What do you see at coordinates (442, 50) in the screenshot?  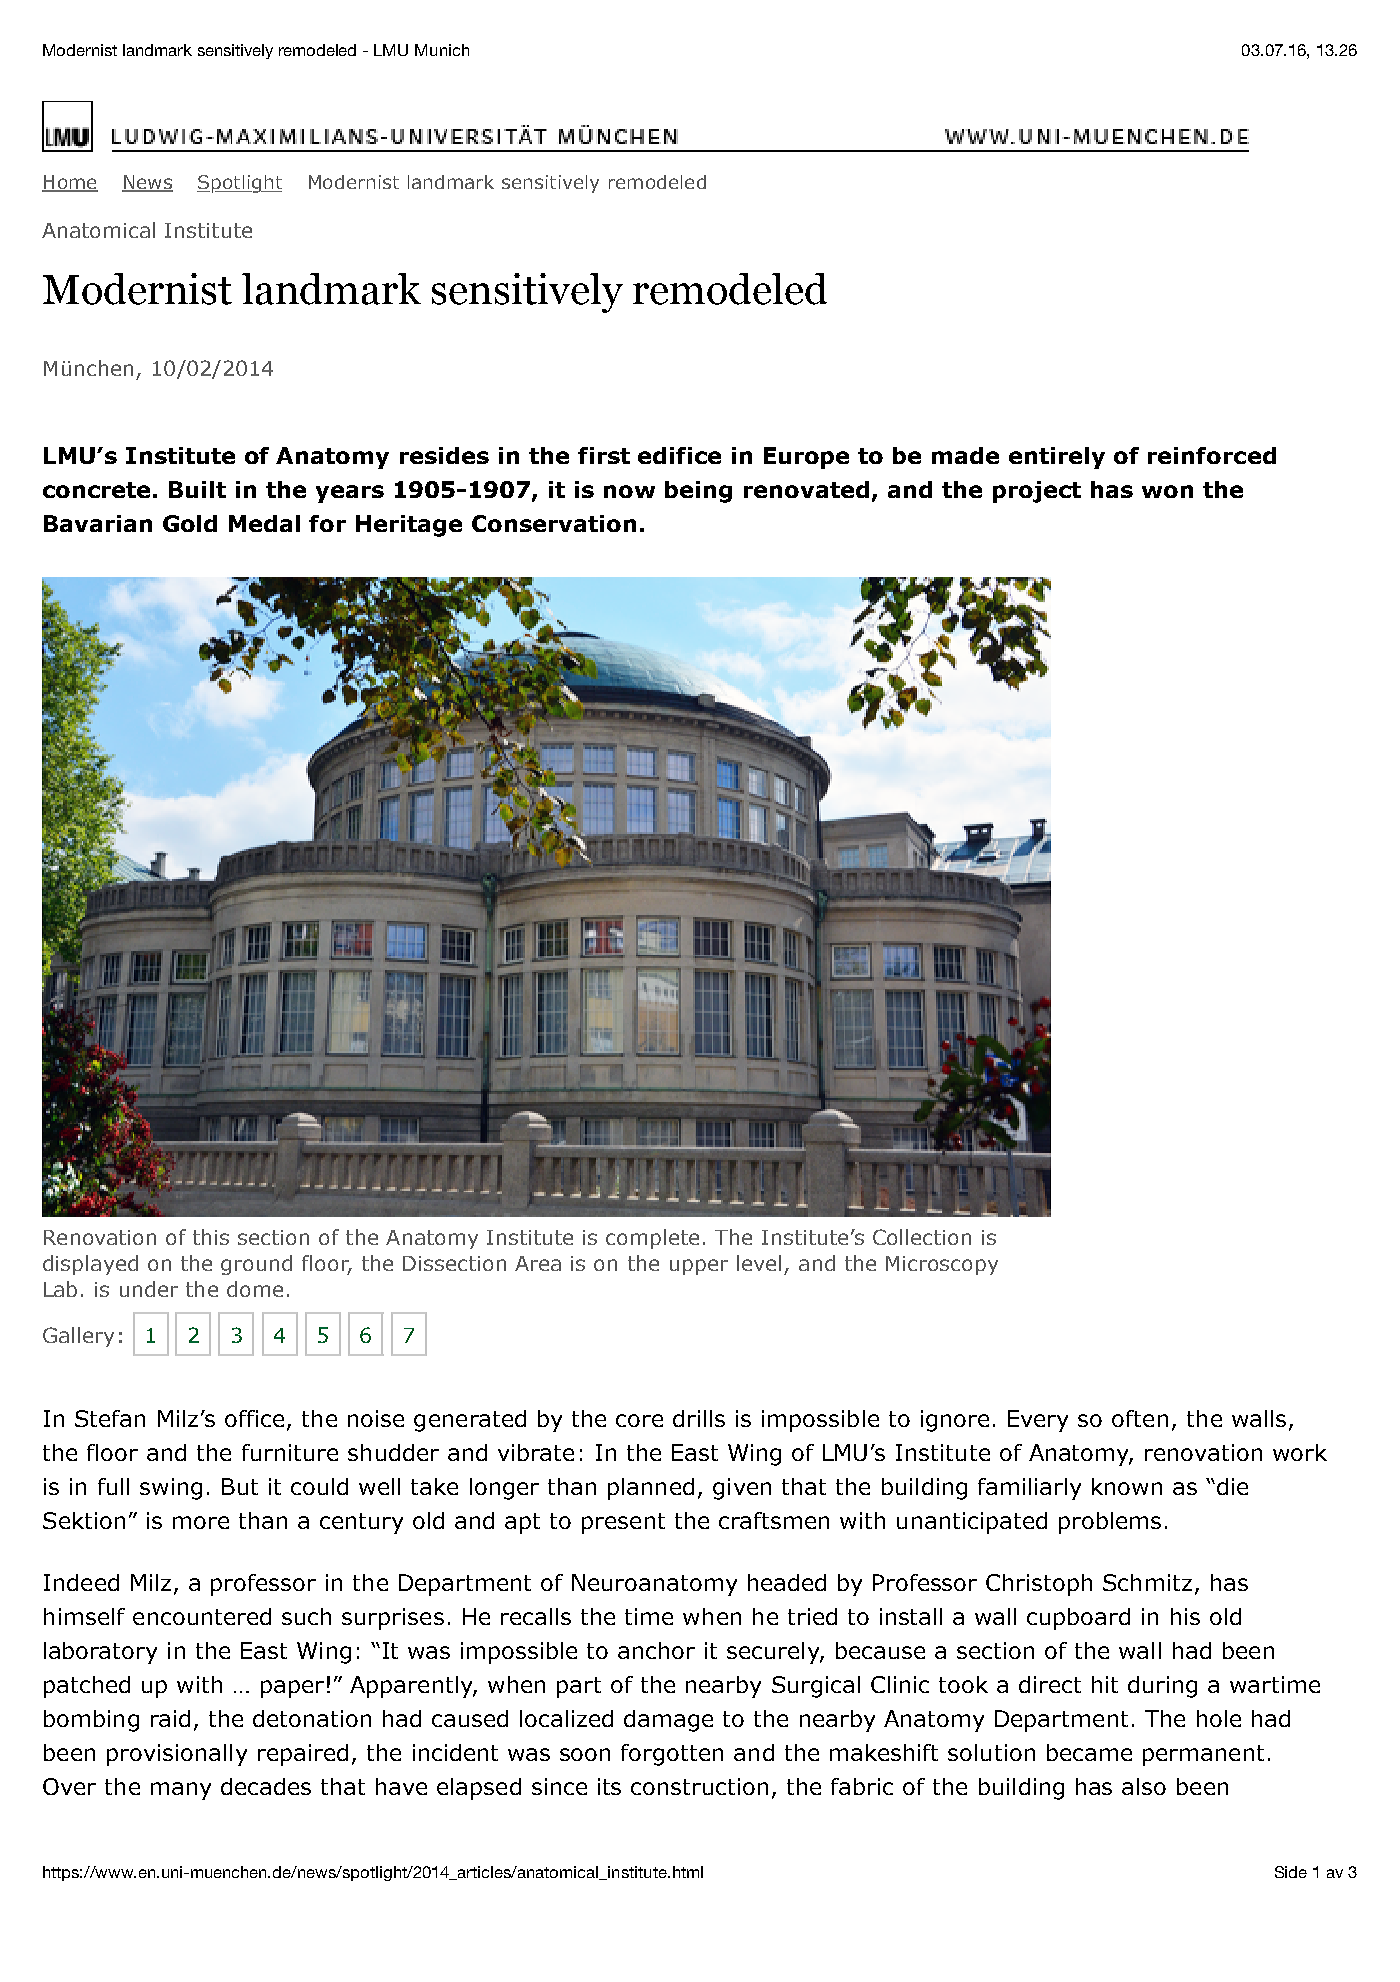 I see `Munich` at bounding box center [442, 50].
